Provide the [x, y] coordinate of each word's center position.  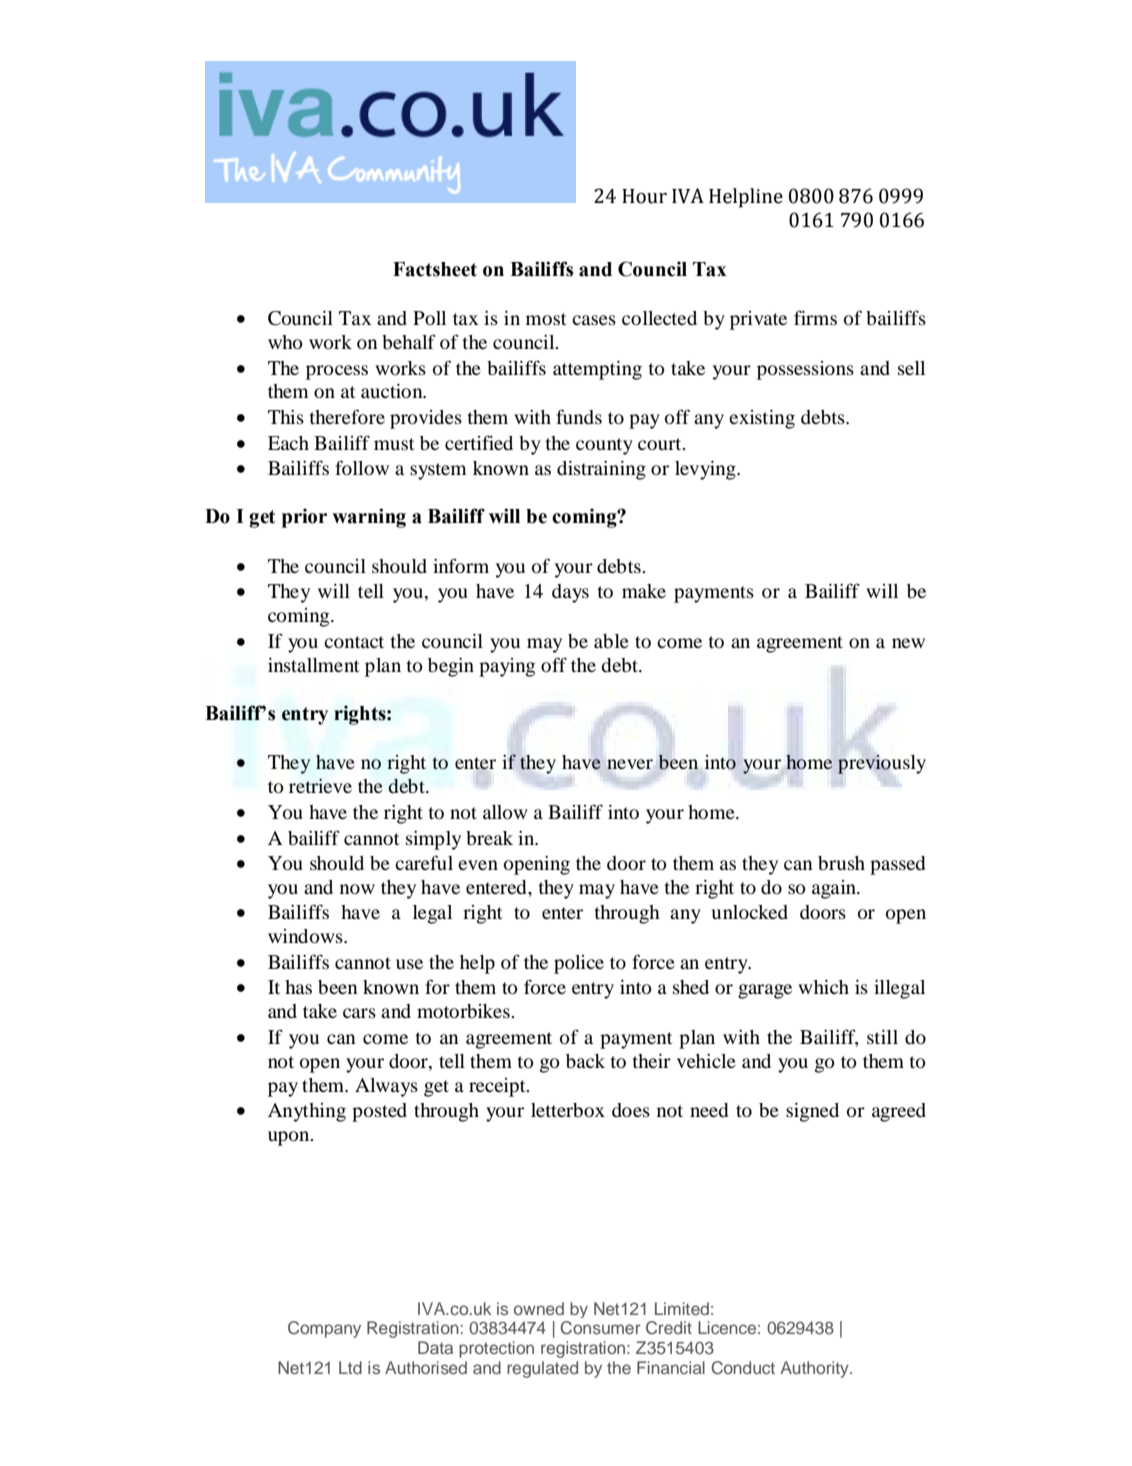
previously [882, 764]
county [604, 446]
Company [324, 1329]
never [630, 764]
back [585, 1061]
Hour [644, 196]
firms [815, 317]
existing [762, 419]
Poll [429, 318]
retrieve [320, 786]
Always [386, 1087]
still [882, 1037]
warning [369, 518]
